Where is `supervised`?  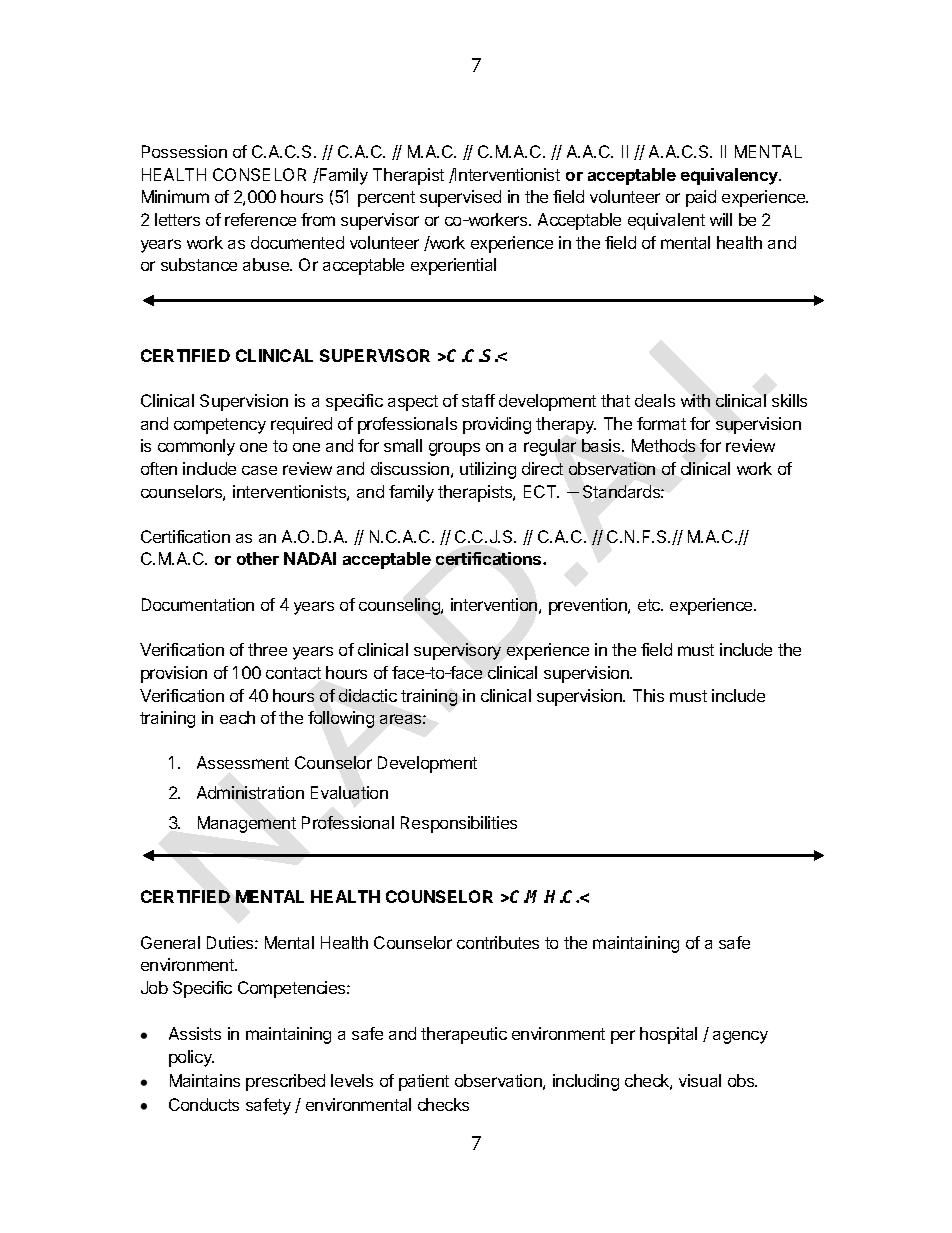
supervised is located at coordinates (460, 198).
